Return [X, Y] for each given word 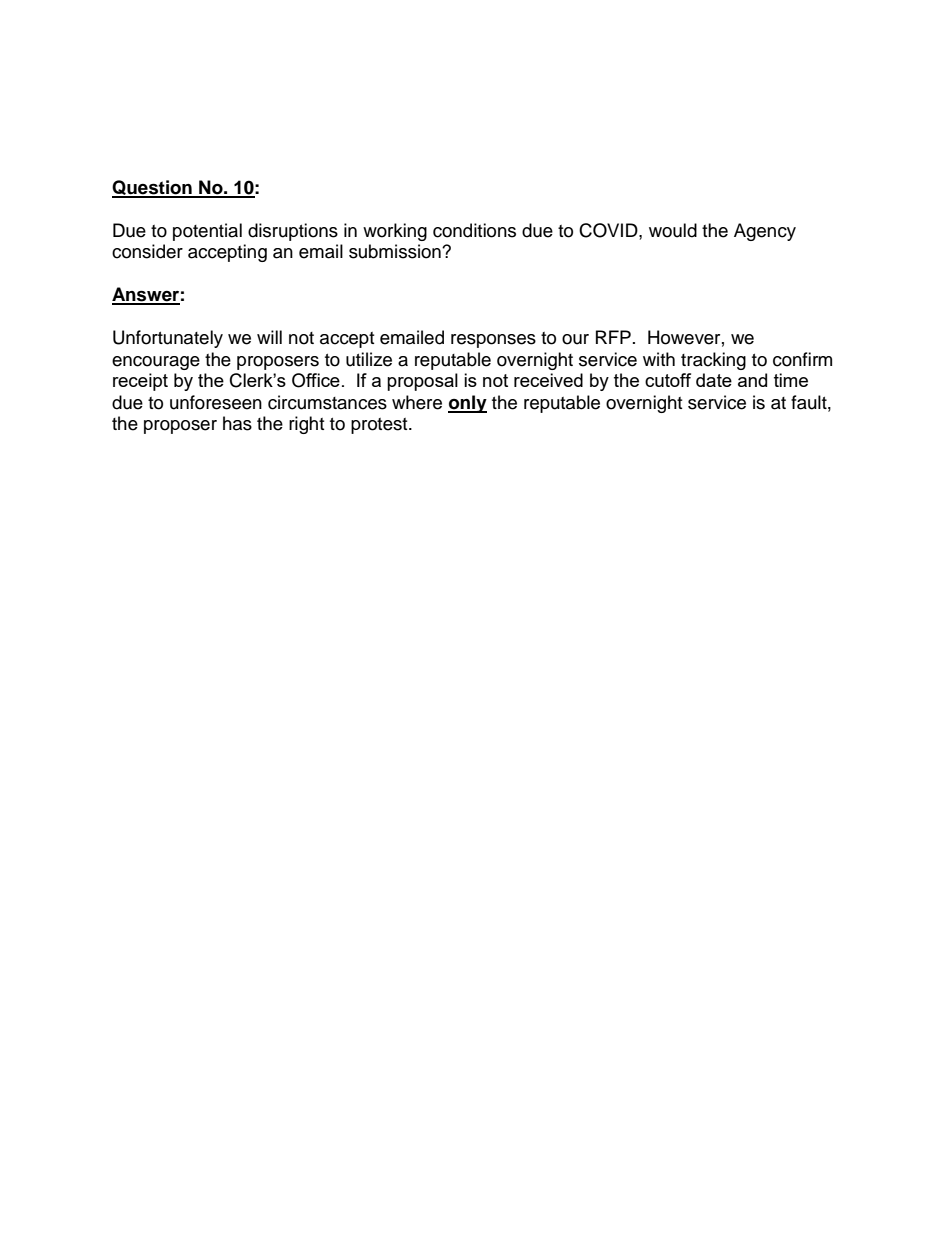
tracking [713, 361]
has [237, 423]
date [714, 380]
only [467, 404]
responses [493, 341]
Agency [765, 232]
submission [396, 251]
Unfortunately [168, 339]
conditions [474, 230]
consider [147, 251]
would [673, 230]
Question [153, 188]
